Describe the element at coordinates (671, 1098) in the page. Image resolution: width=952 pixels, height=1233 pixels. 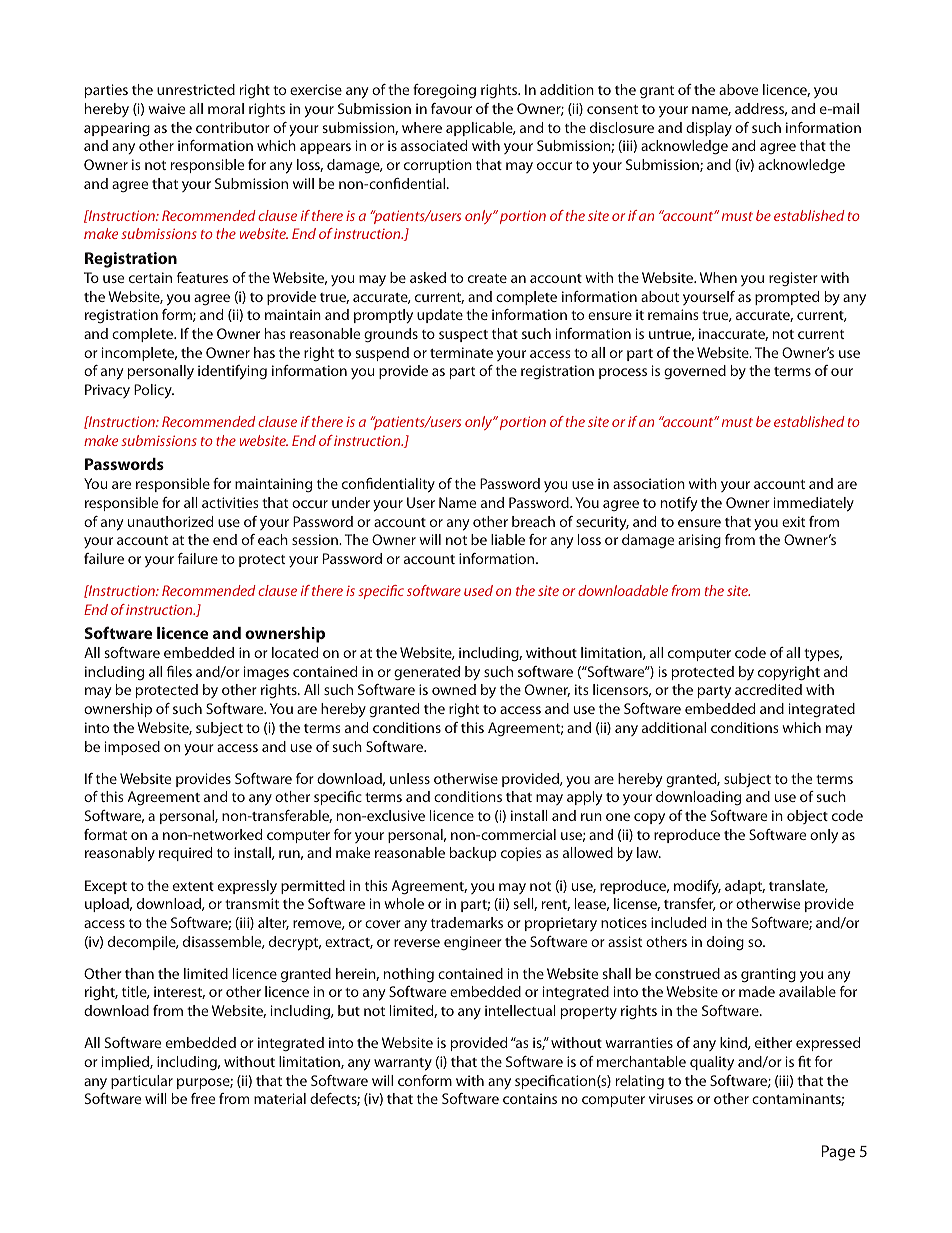
I see `viruses` at that location.
